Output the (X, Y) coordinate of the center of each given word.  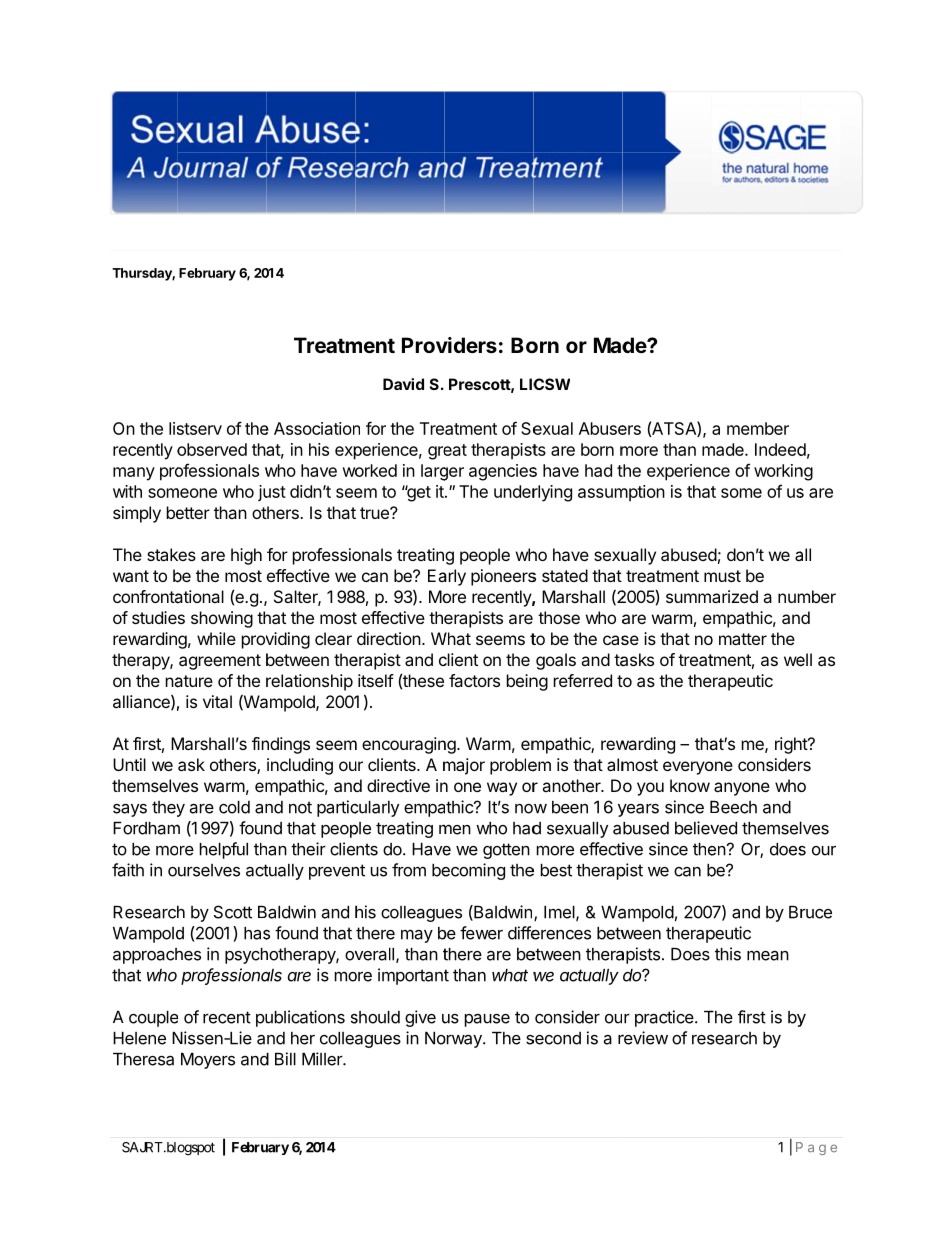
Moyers (208, 1061)
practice (664, 1018)
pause (487, 1020)
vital (217, 701)
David (403, 384)
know (690, 785)
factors (474, 680)
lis (177, 428)
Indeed (780, 449)
